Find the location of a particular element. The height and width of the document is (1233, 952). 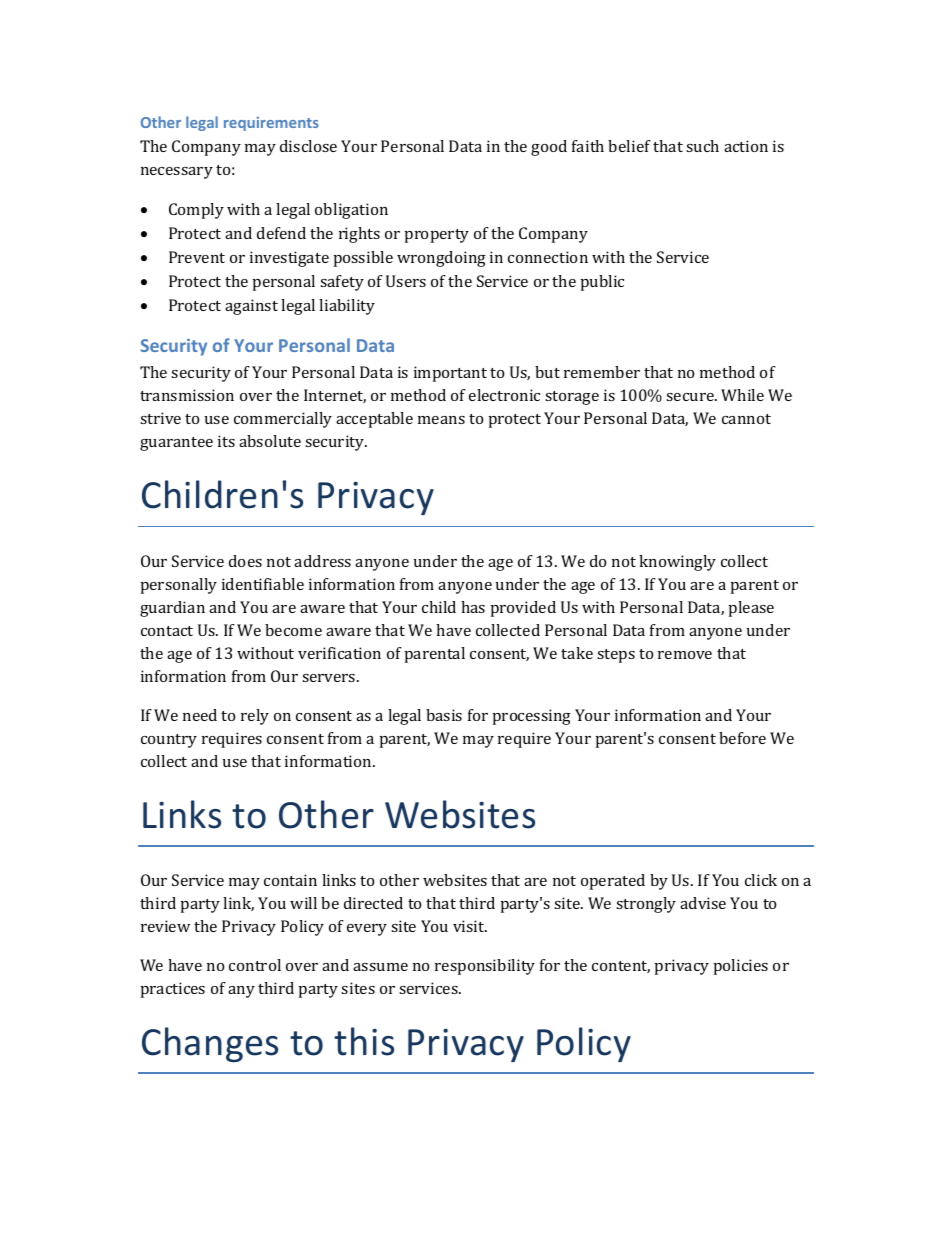

means is located at coordinates (441, 420).
